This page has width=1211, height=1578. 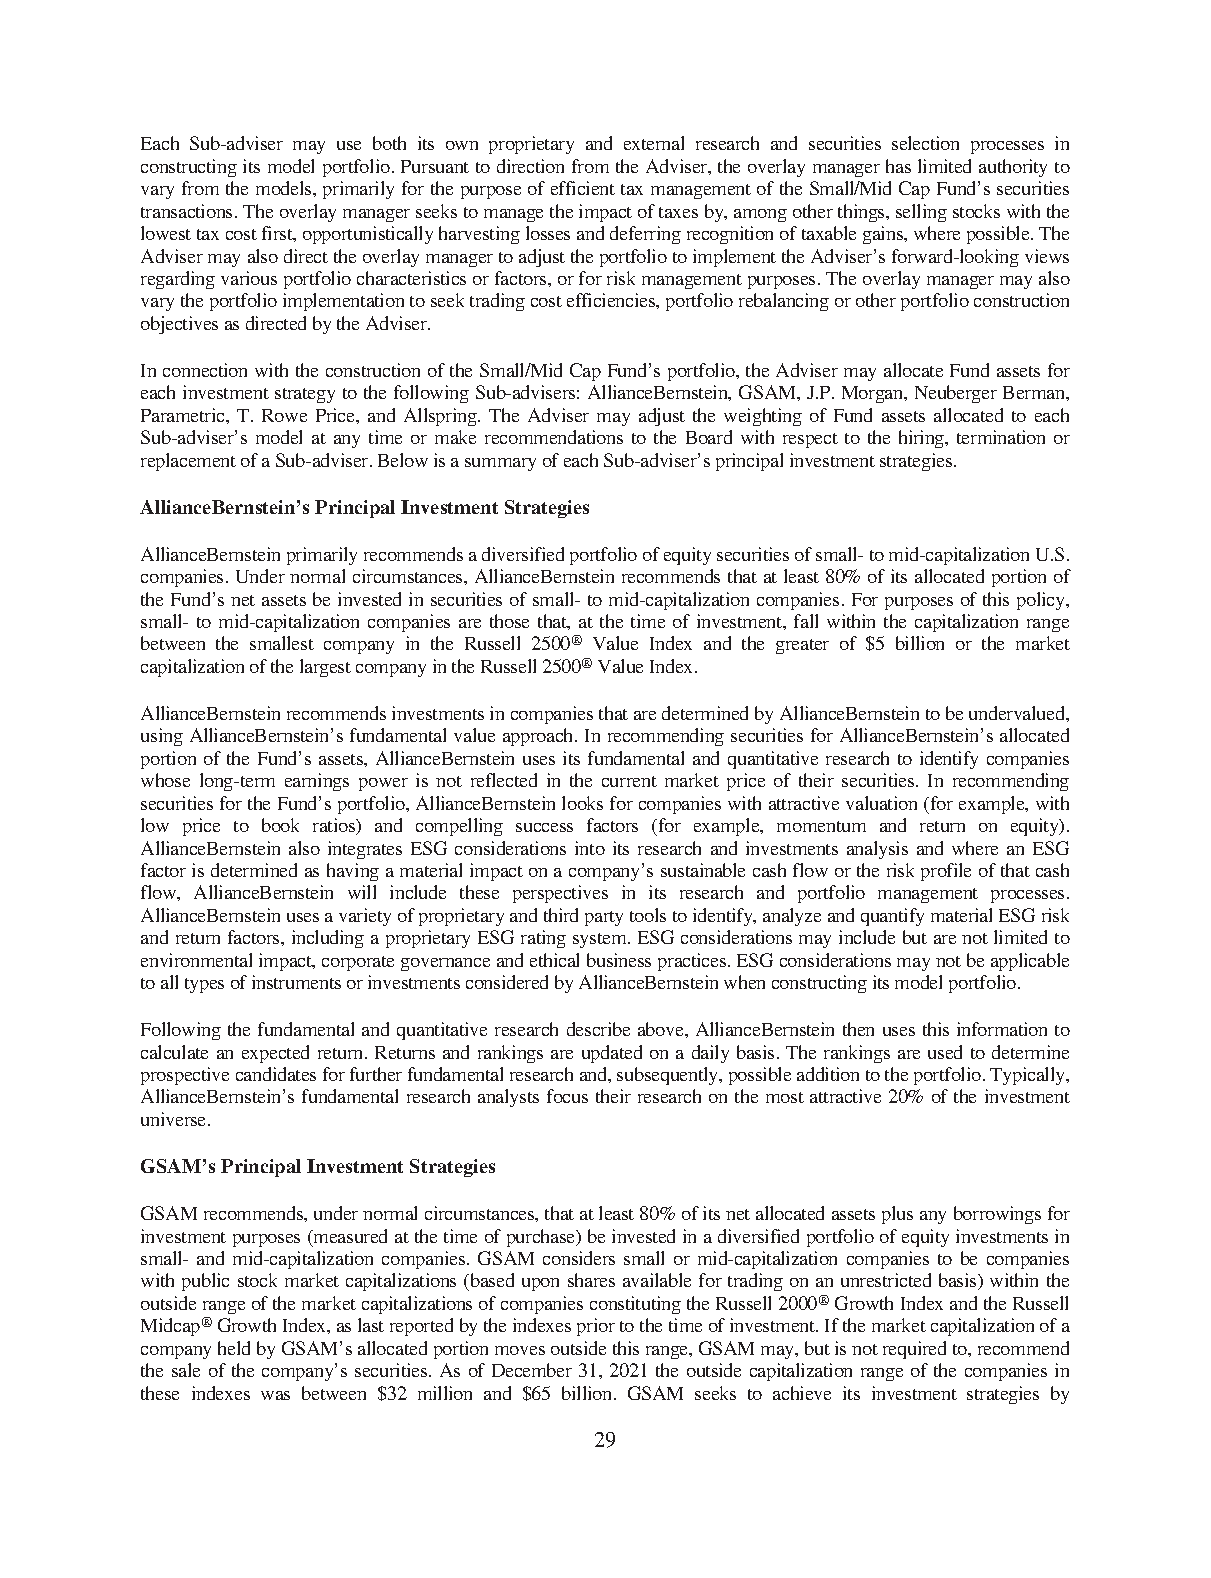 I want to click on business, so click(x=619, y=960).
